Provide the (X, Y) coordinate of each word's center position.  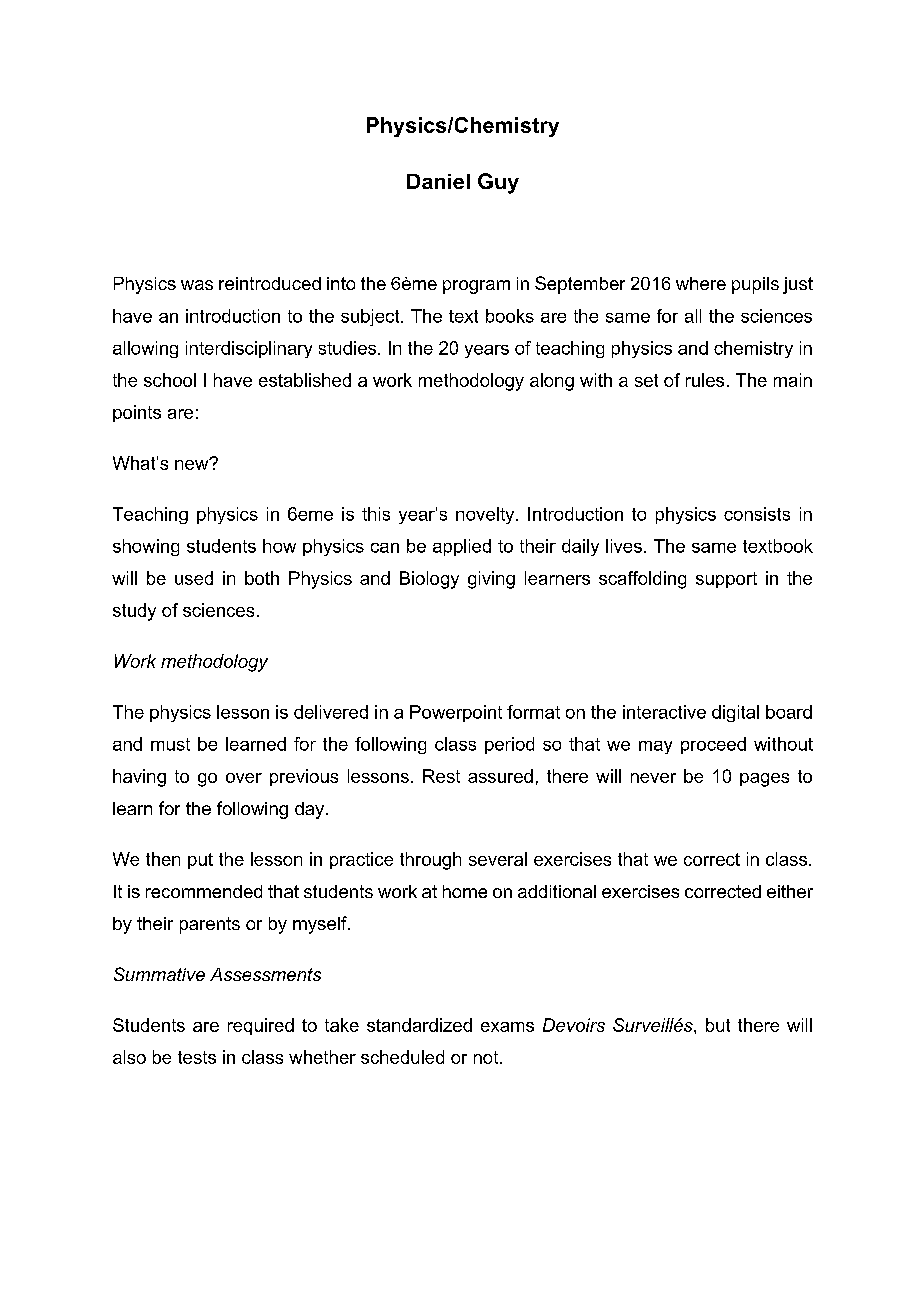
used (194, 578)
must (170, 744)
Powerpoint (456, 713)
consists (757, 514)
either (790, 891)
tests (197, 1057)
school (170, 380)
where (701, 283)
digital (735, 713)
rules (705, 380)
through (430, 861)
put (200, 861)
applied (462, 547)
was (197, 285)
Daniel (438, 181)
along (552, 382)
